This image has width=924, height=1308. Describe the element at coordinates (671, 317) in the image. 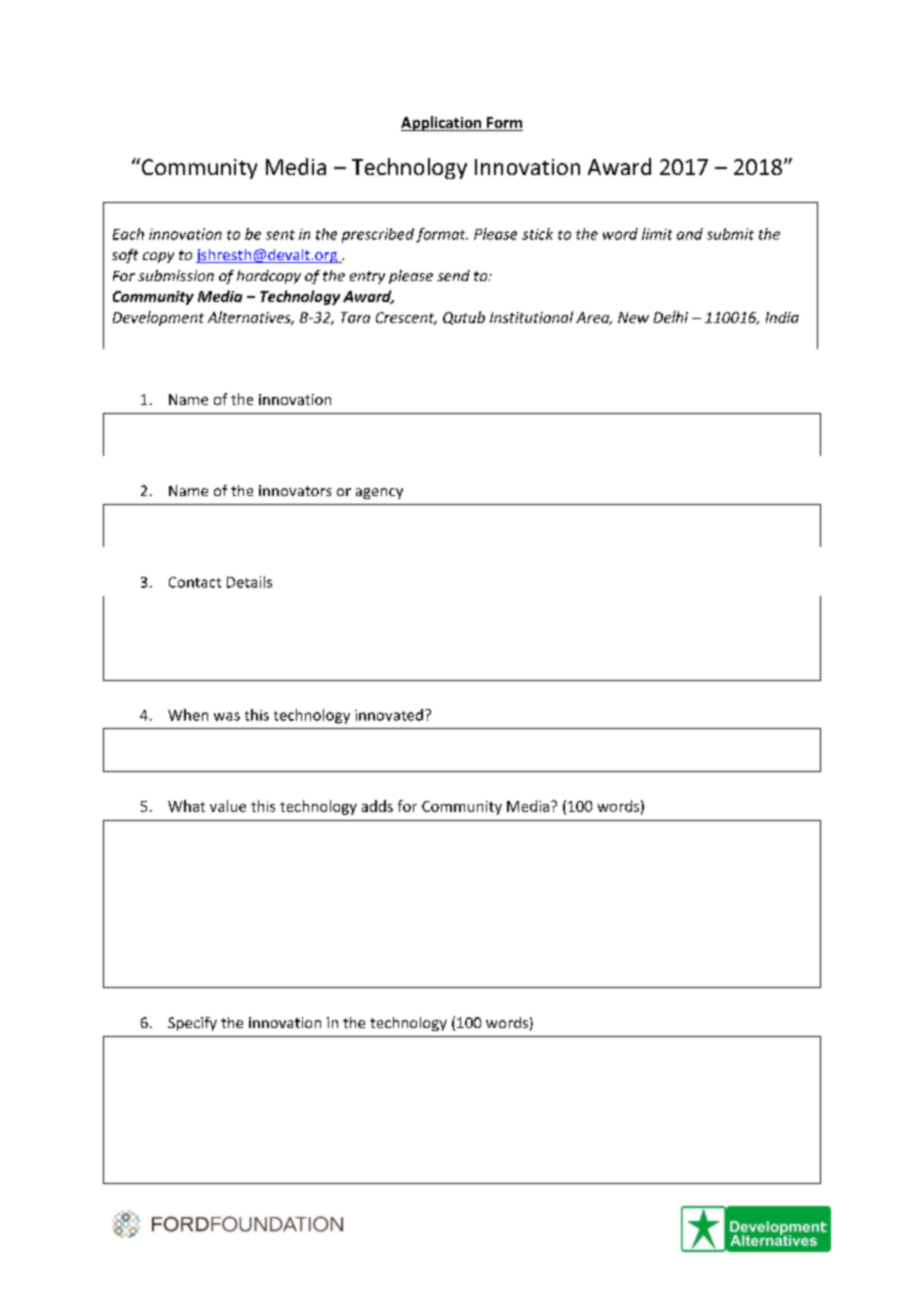

I see `Delhi` at that location.
